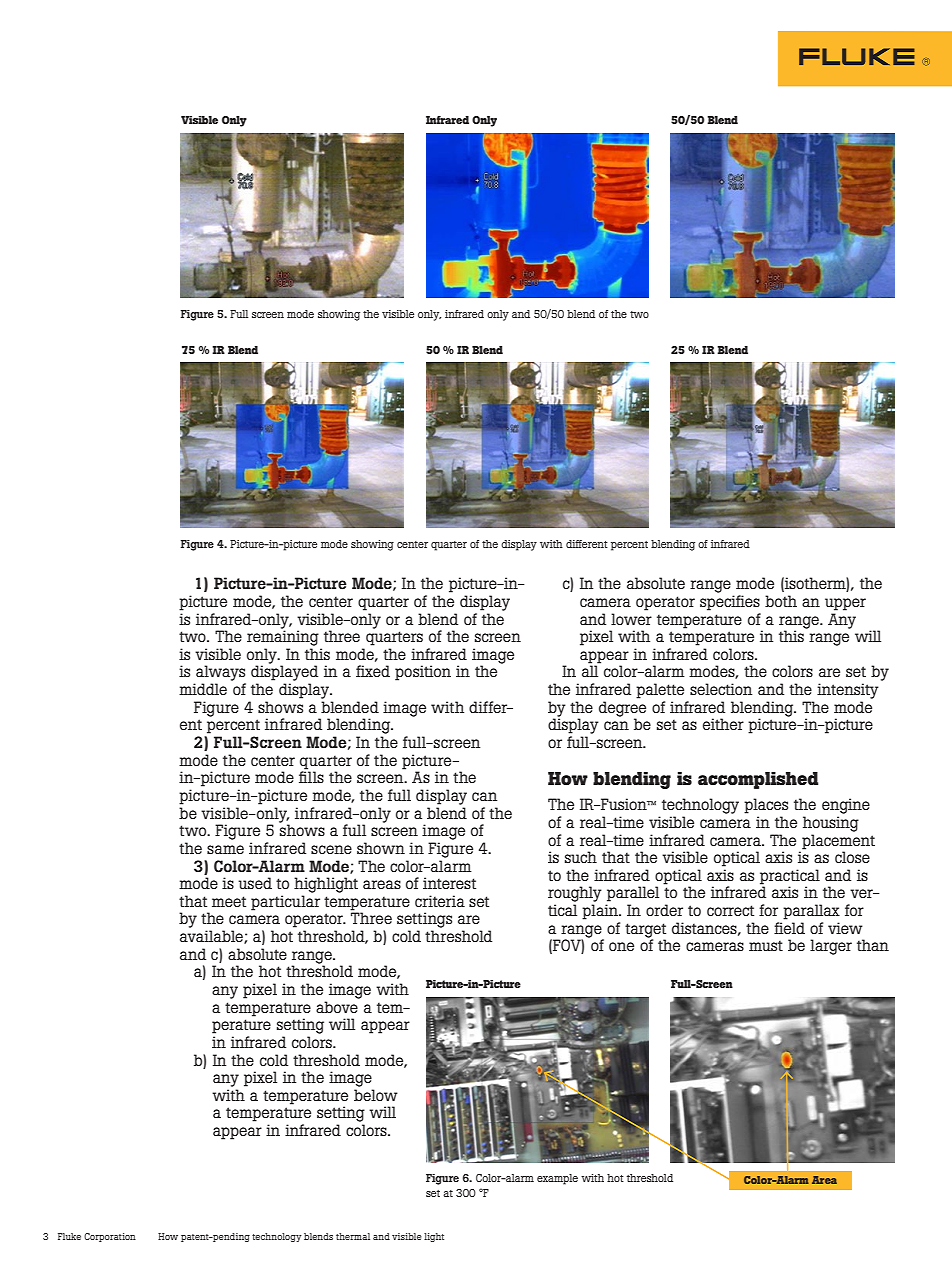 The image size is (952, 1270). I want to click on criteria, so click(440, 901).
